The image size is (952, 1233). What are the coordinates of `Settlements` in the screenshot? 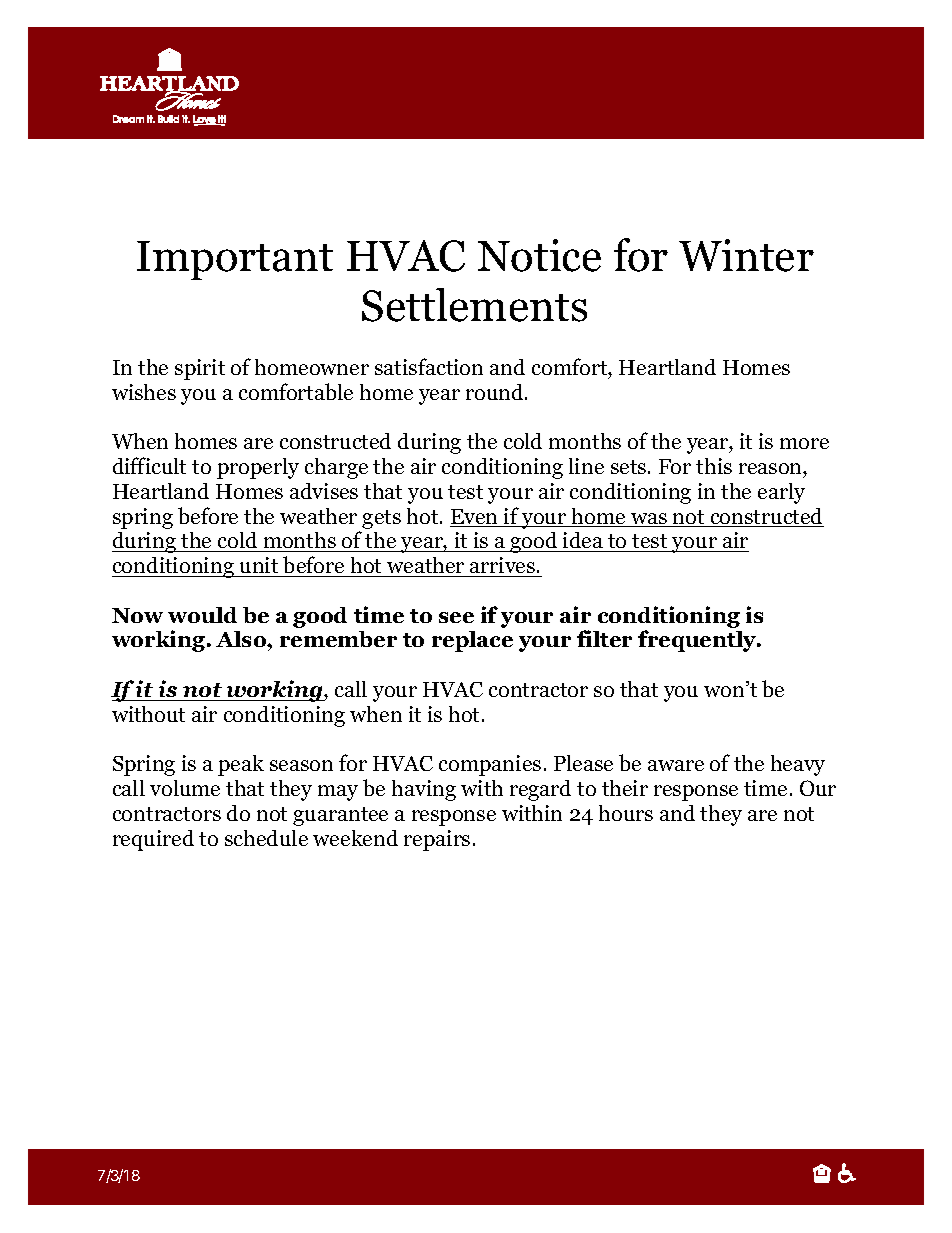 It's located at (474, 305).
